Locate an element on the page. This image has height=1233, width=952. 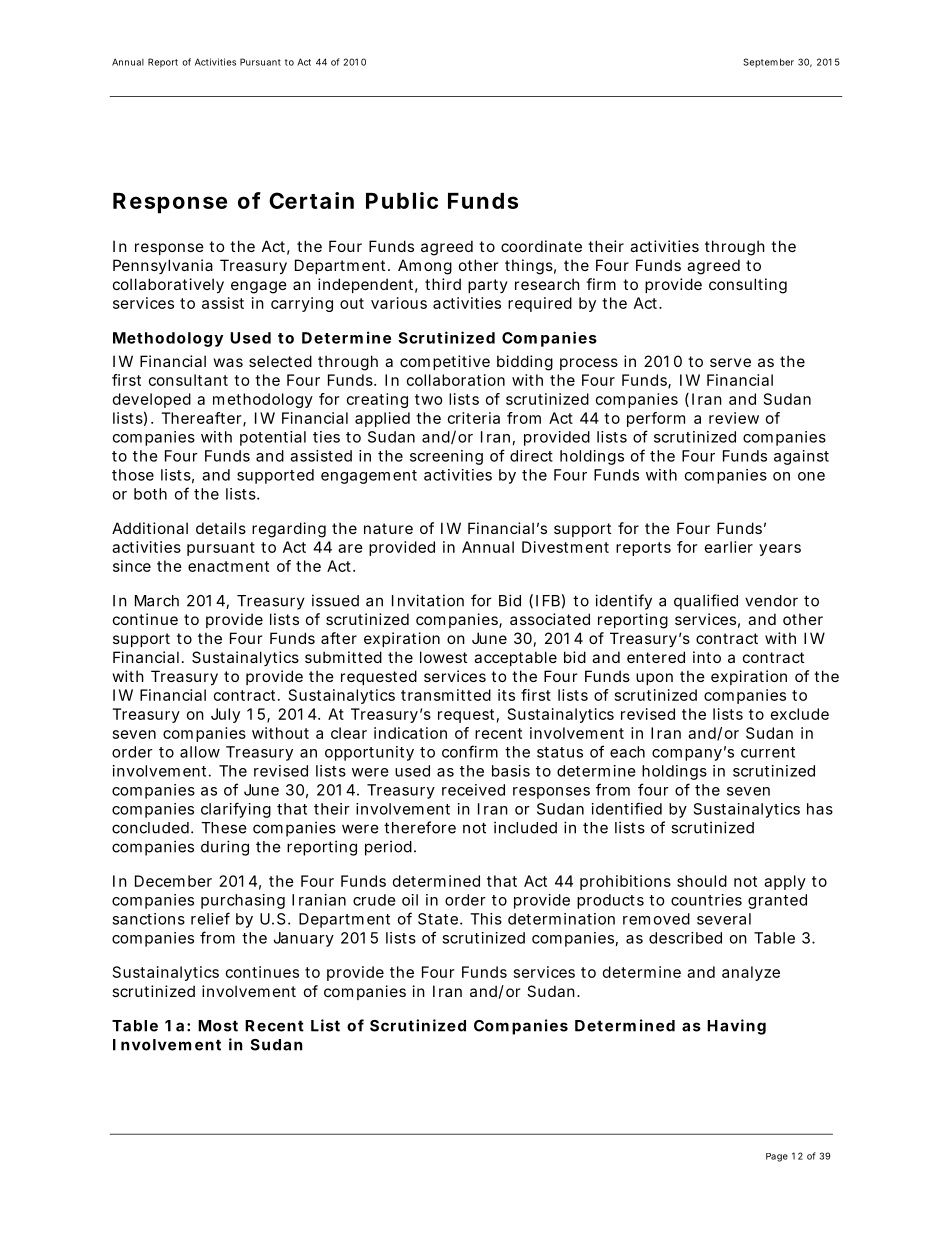
Certain is located at coordinates (311, 200).
